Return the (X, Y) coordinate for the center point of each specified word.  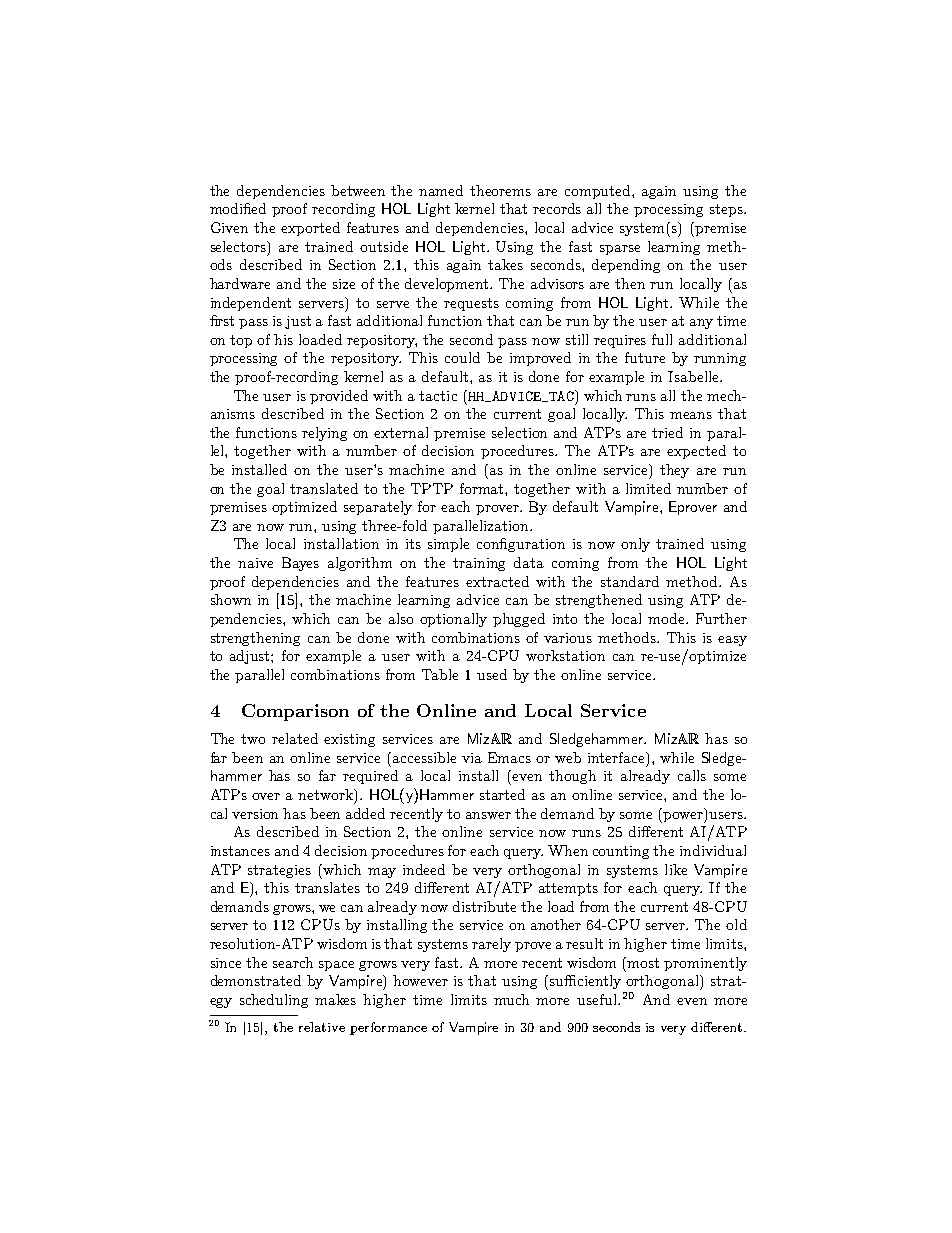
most (643, 963)
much (511, 999)
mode (668, 618)
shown (231, 599)
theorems (500, 190)
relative (322, 1027)
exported (310, 229)
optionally (453, 620)
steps (727, 210)
